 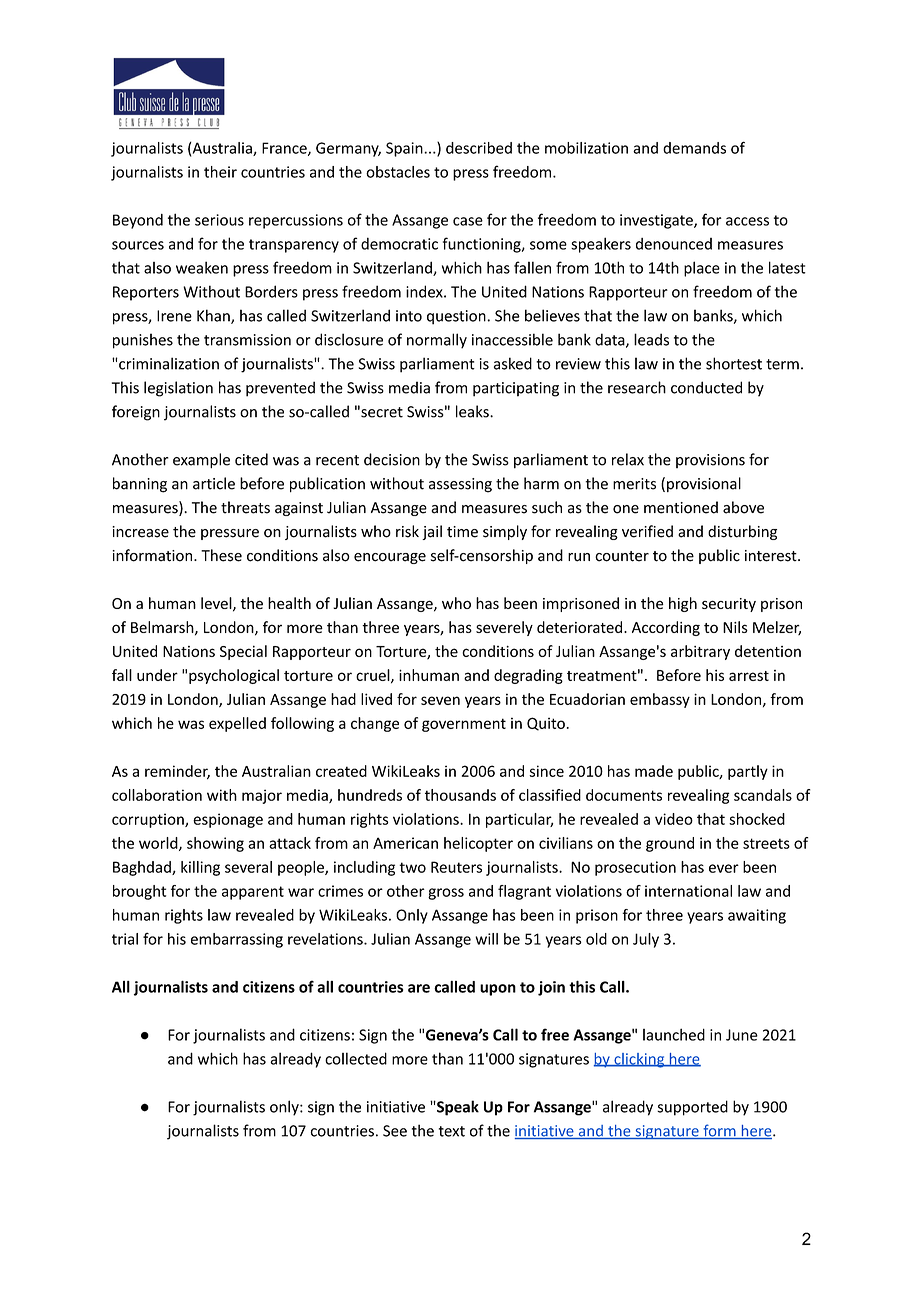 What do you see at coordinates (356, 1058) in the document?
I see `collected` at bounding box center [356, 1058].
